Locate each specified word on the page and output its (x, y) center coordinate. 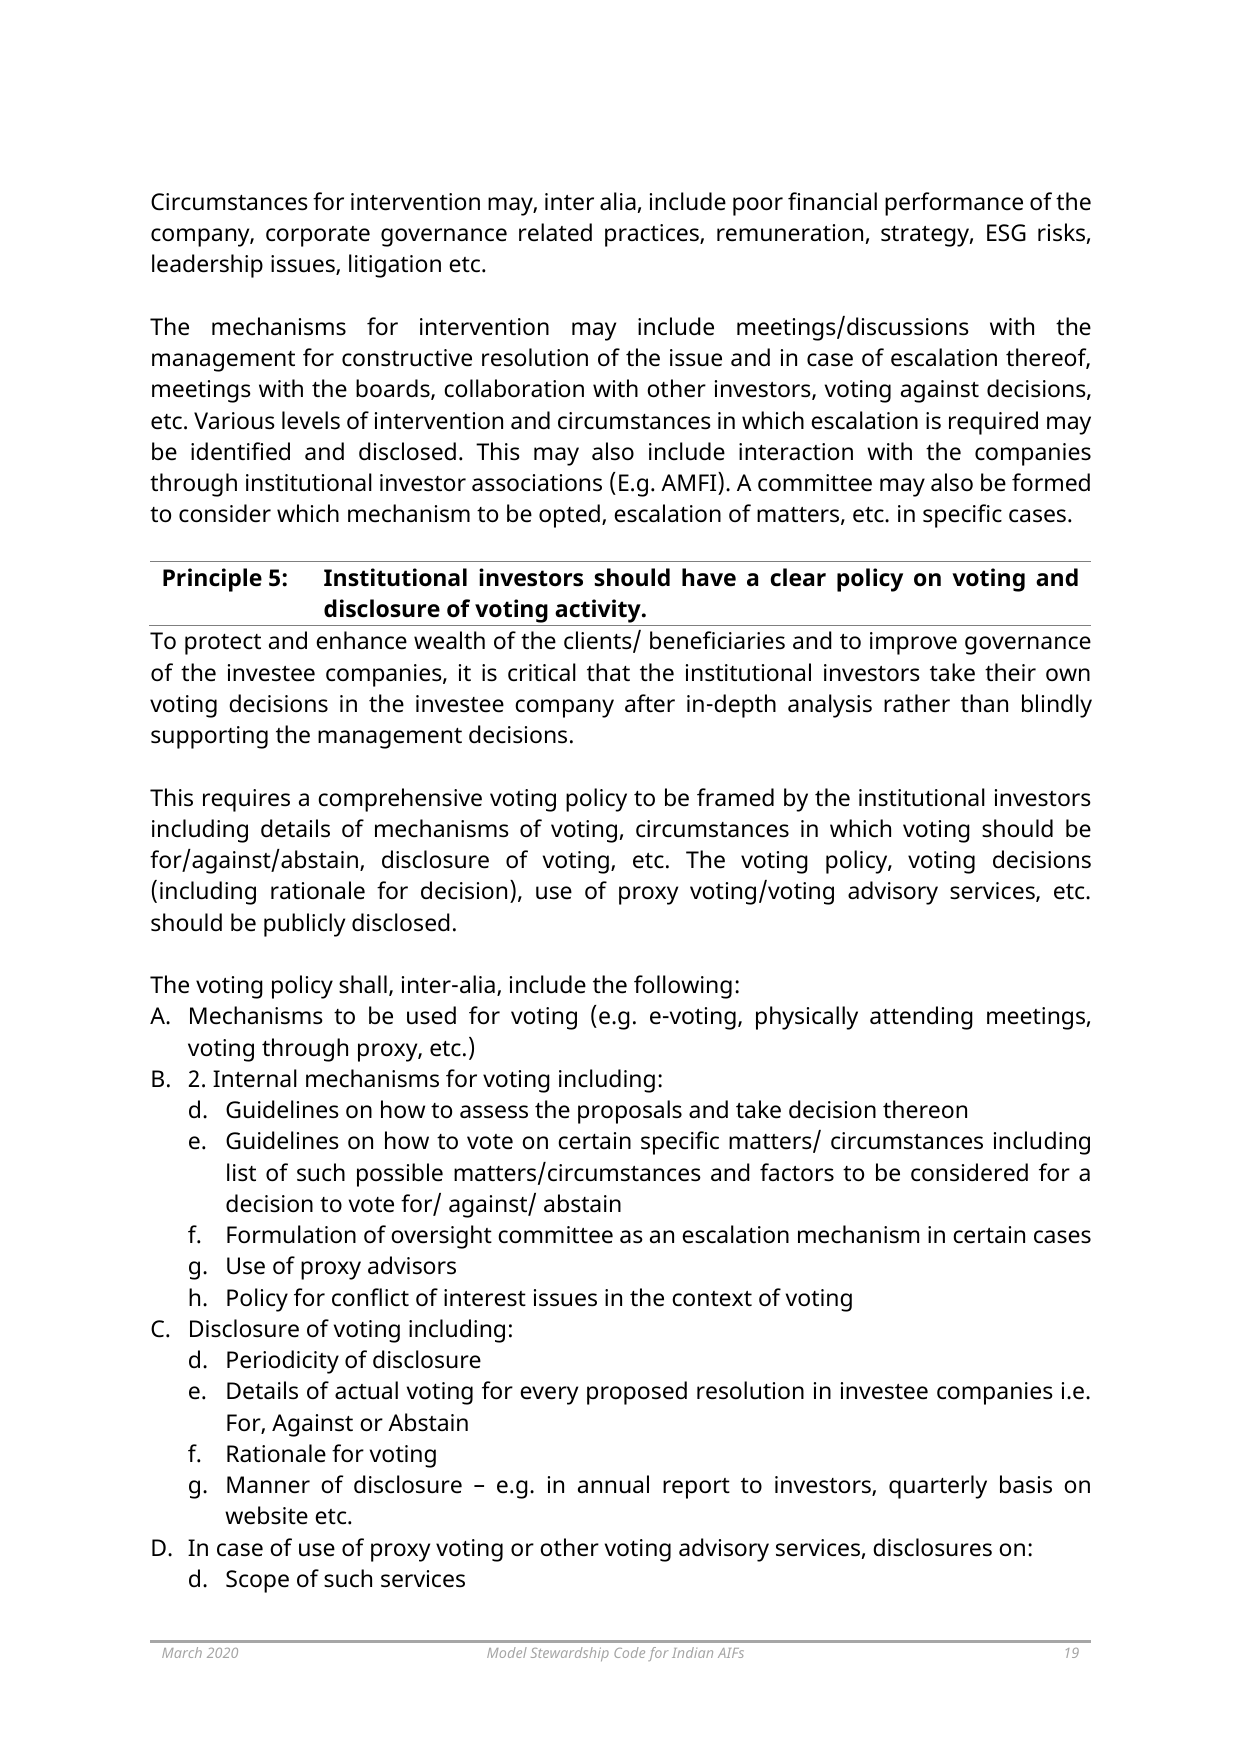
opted (569, 516)
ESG (1006, 233)
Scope (257, 1581)
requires (246, 800)
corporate (318, 236)
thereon (925, 1109)
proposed (637, 1393)
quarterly (938, 1487)
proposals (630, 1112)
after (650, 703)
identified (240, 451)
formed (1051, 482)
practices (653, 235)
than (984, 703)
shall (363, 984)
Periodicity (283, 1362)
